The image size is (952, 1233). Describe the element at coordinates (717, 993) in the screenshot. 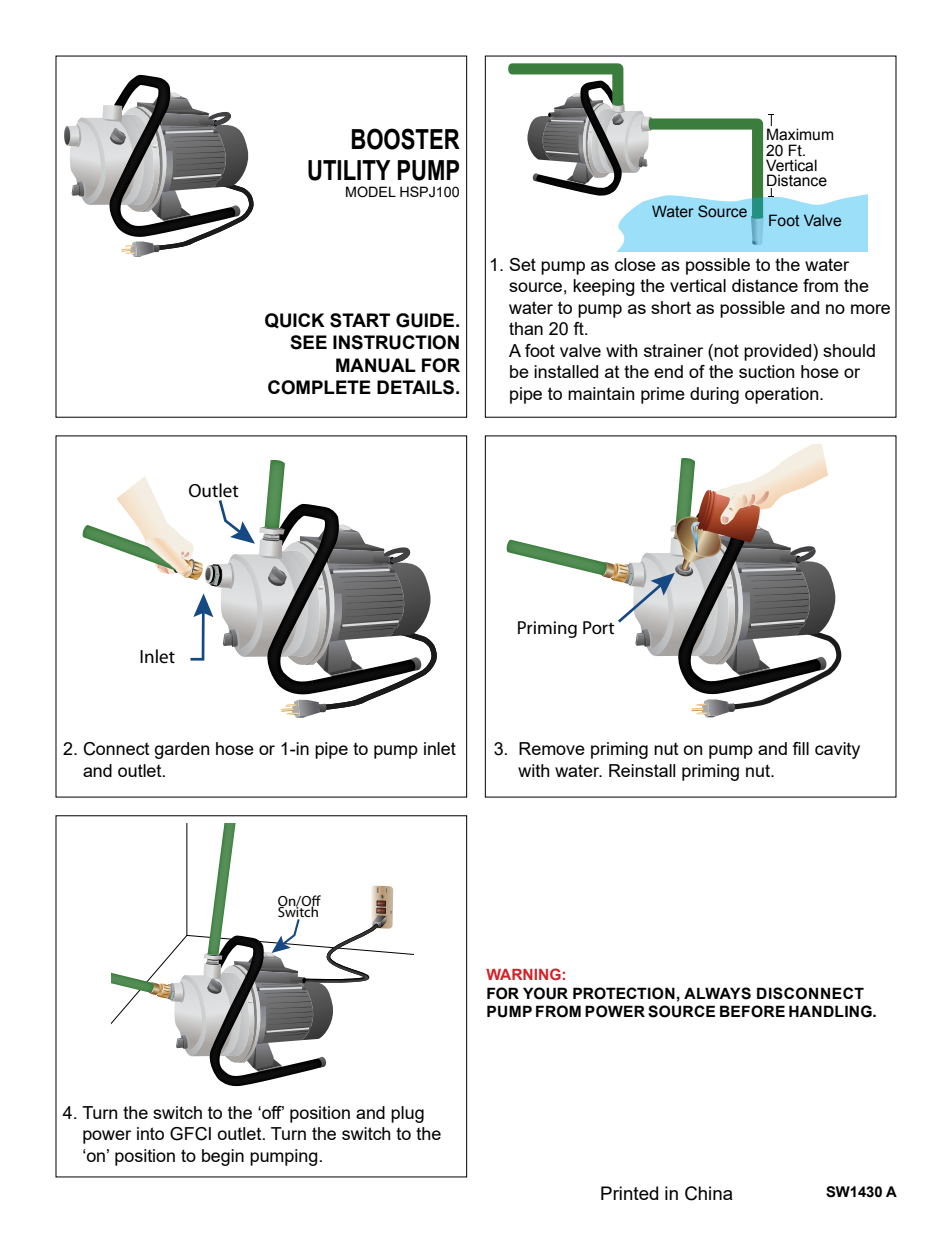

I see `ALWAYS` at that location.
